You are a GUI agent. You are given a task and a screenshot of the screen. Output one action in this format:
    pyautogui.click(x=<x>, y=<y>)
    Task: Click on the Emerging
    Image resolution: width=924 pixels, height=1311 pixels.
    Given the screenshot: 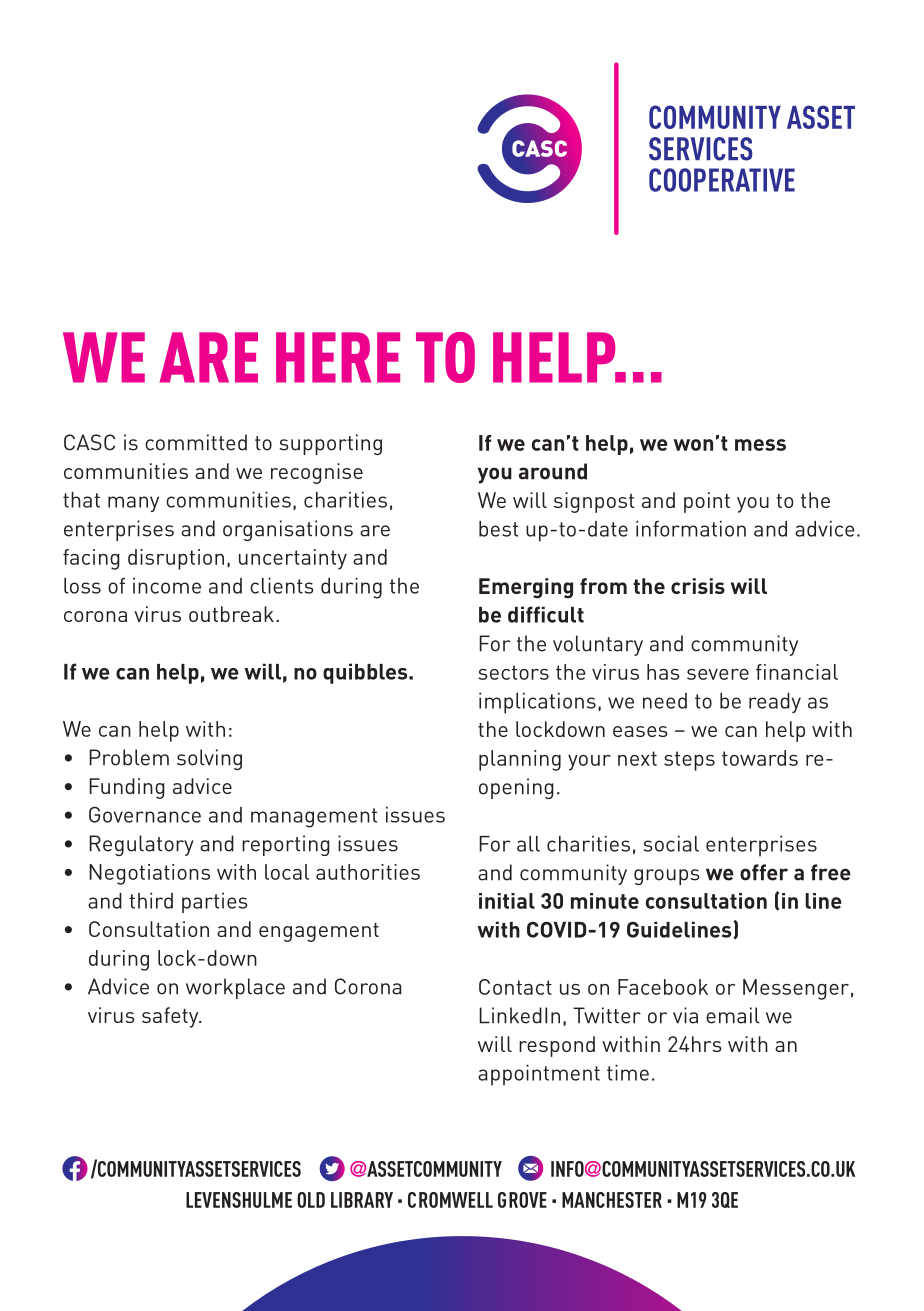 What is the action you would take?
    pyautogui.click(x=526, y=588)
